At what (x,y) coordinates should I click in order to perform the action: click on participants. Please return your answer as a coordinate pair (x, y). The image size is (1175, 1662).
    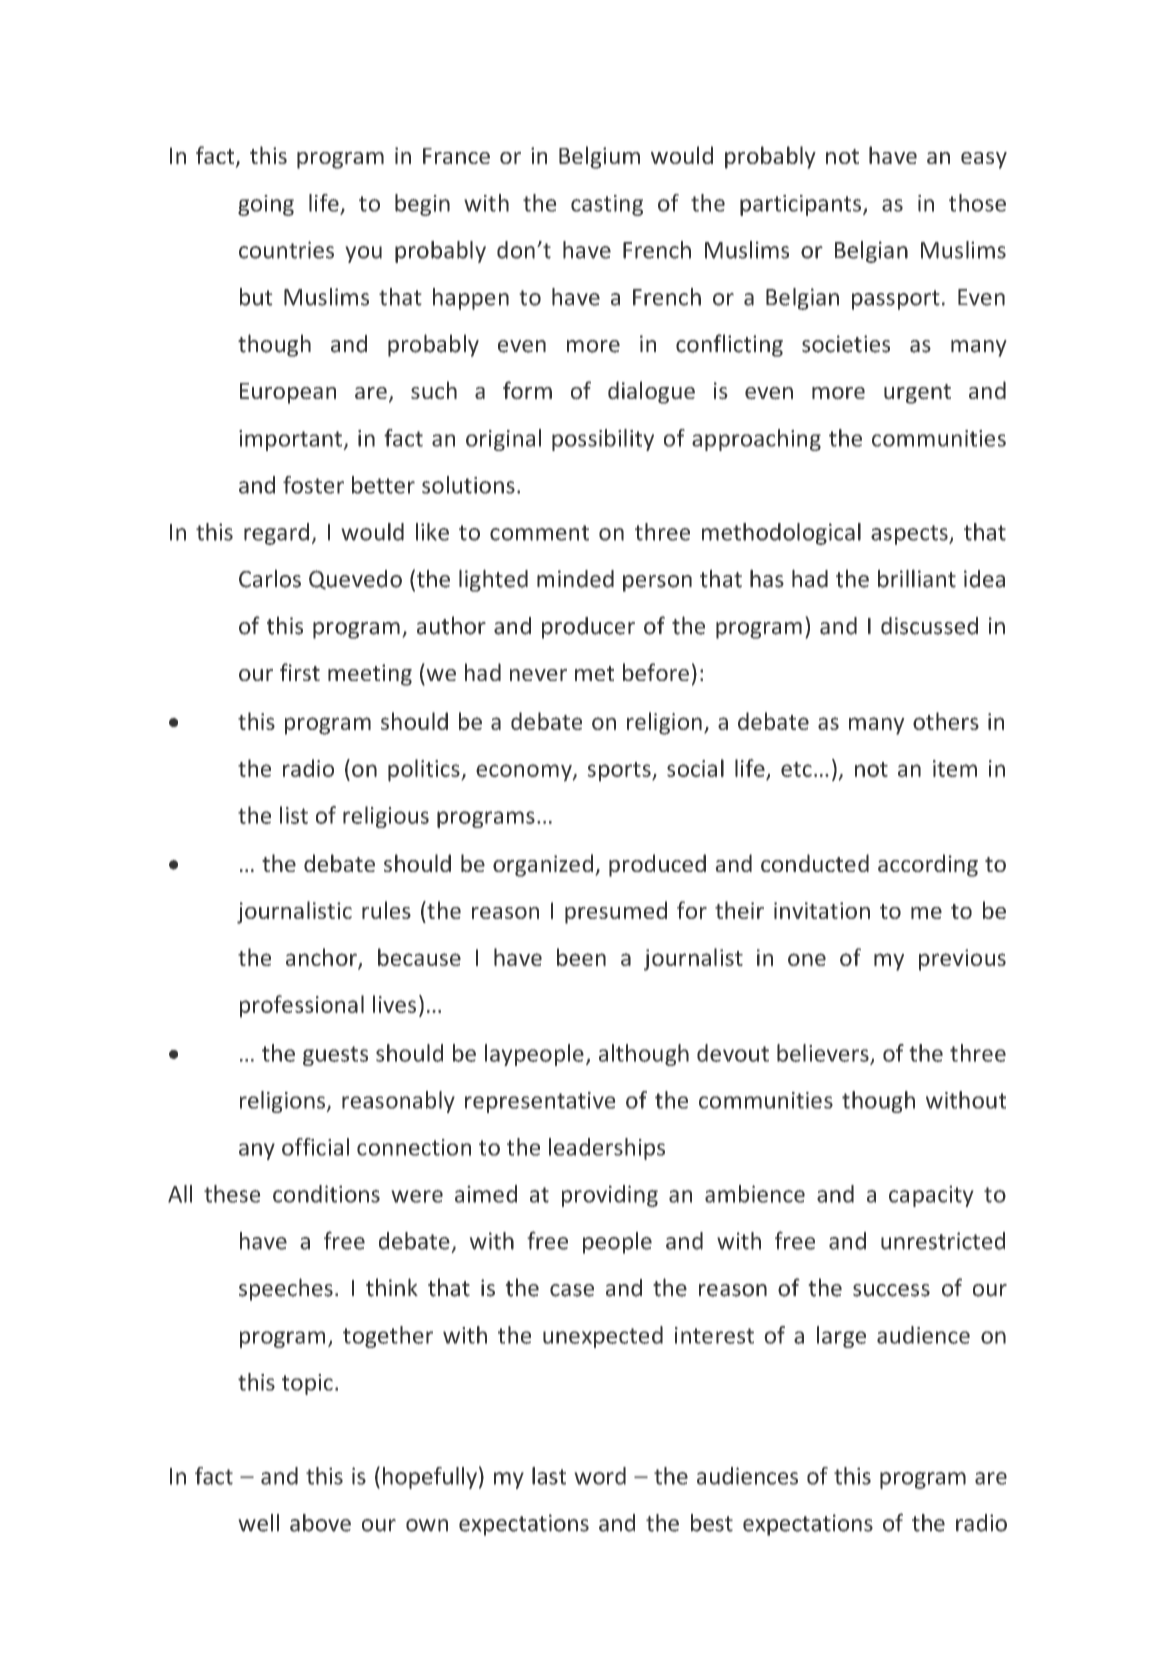
    Looking at the image, I should click on (802, 205).
